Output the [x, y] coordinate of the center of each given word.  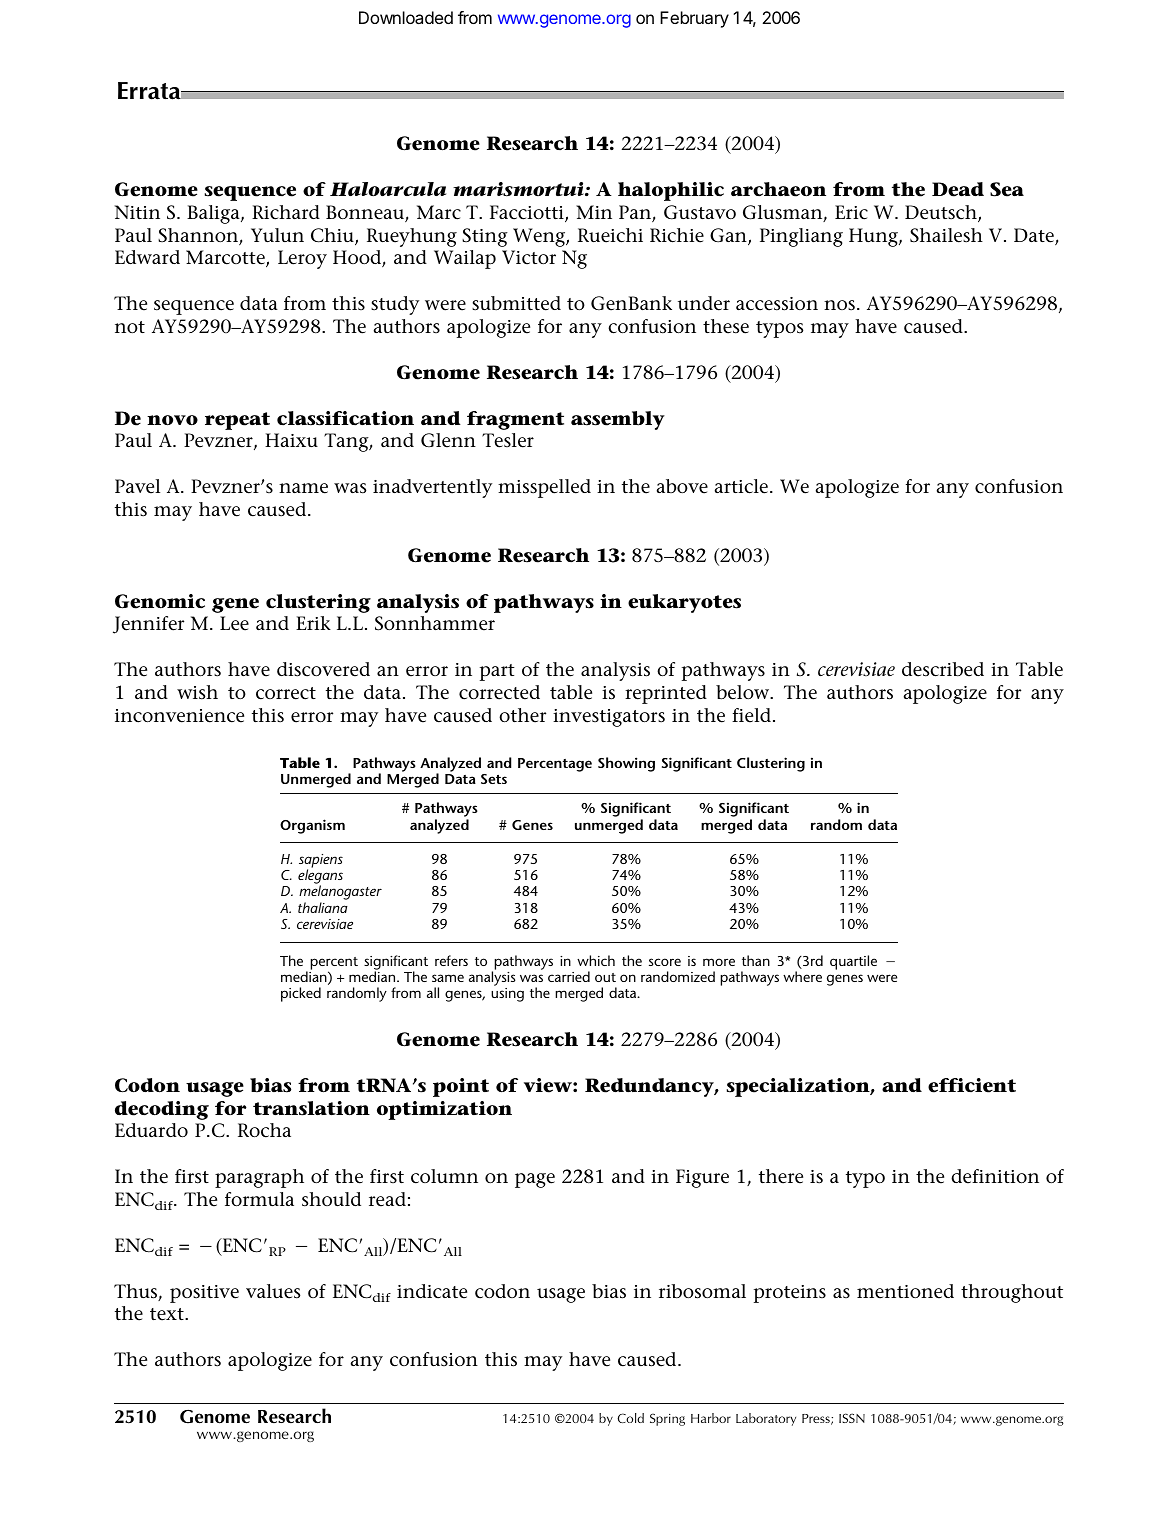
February [694, 19]
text [168, 1314]
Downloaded [406, 17]
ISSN [852, 1418]
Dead [958, 189]
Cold [631, 1418]
